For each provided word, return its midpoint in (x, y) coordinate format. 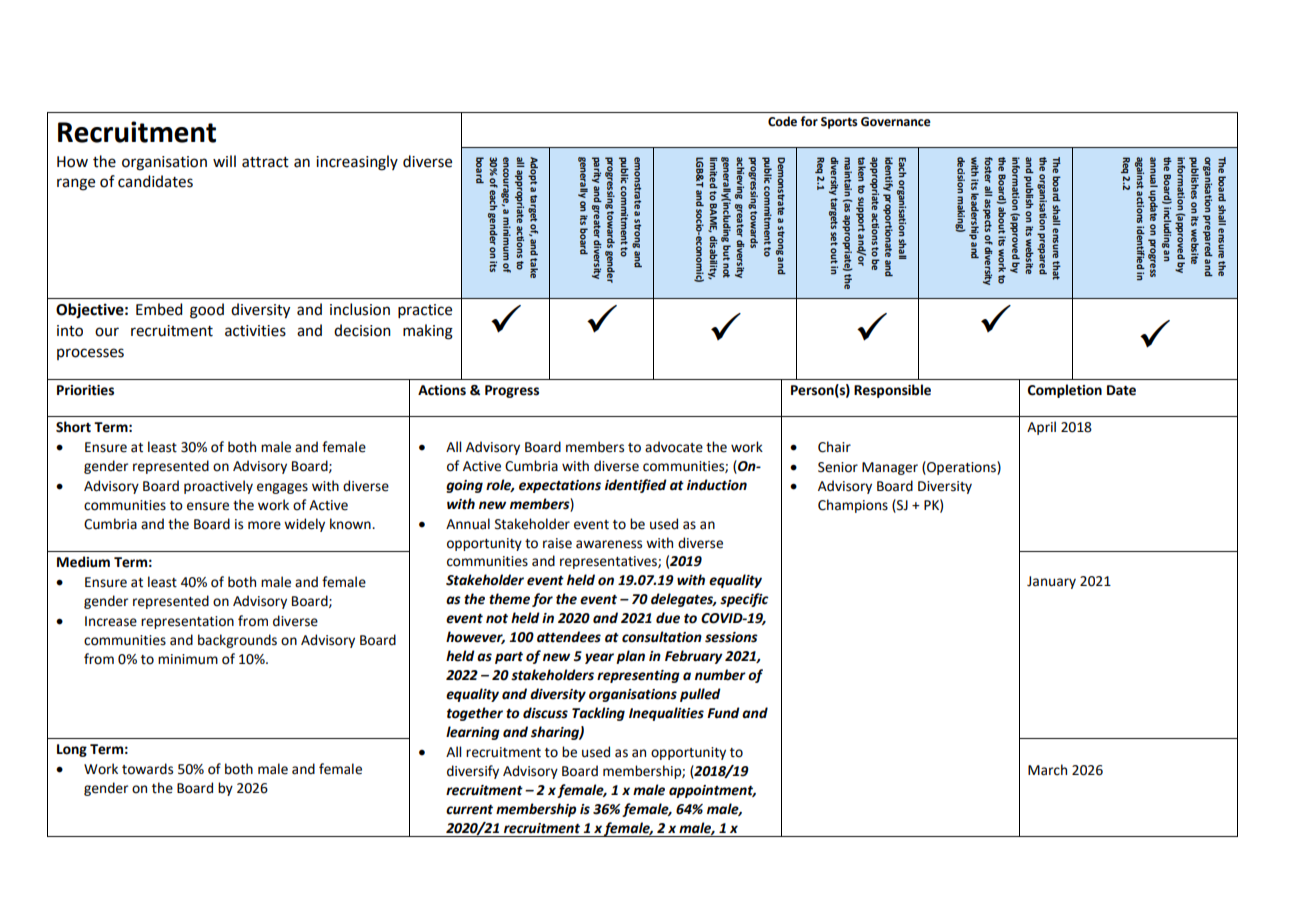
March (1047, 770)
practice (425, 311)
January (1051, 582)
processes (90, 354)
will (224, 161)
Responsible (892, 391)
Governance (896, 122)
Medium (83, 562)
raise (557, 543)
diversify (473, 772)
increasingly (357, 163)
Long (72, 750)
